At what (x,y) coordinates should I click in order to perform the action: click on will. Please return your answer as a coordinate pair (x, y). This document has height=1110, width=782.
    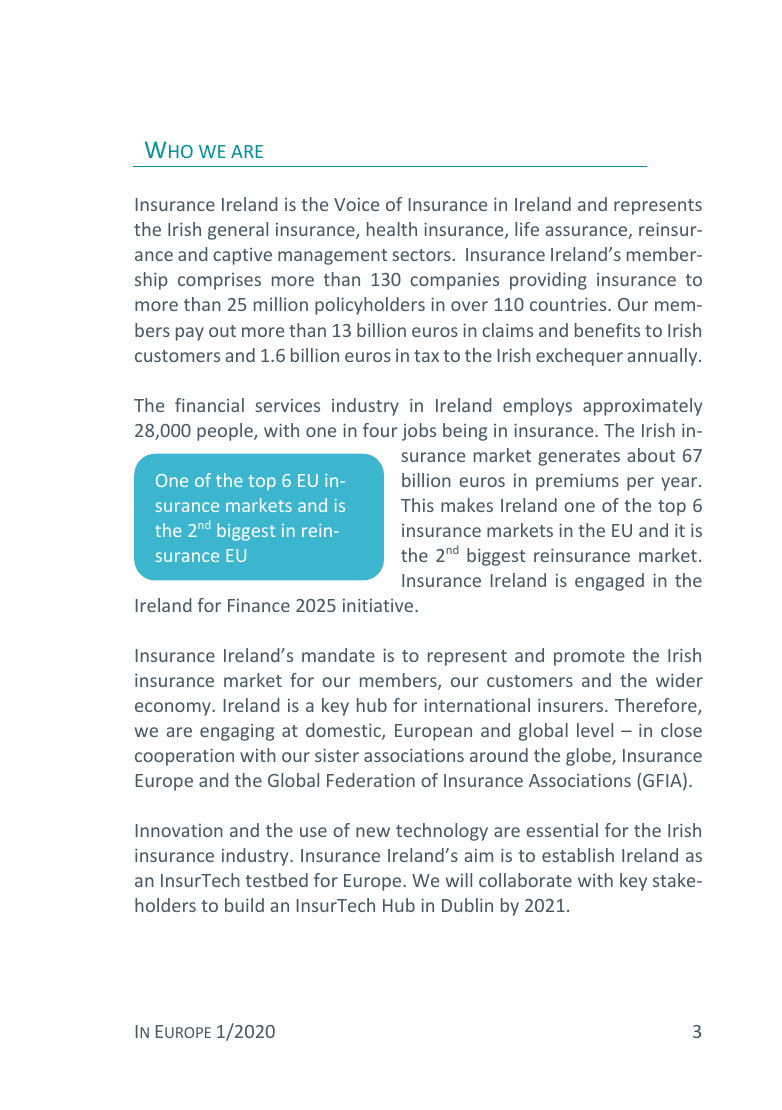
    Looking at the image, I should click on (459, 880).
